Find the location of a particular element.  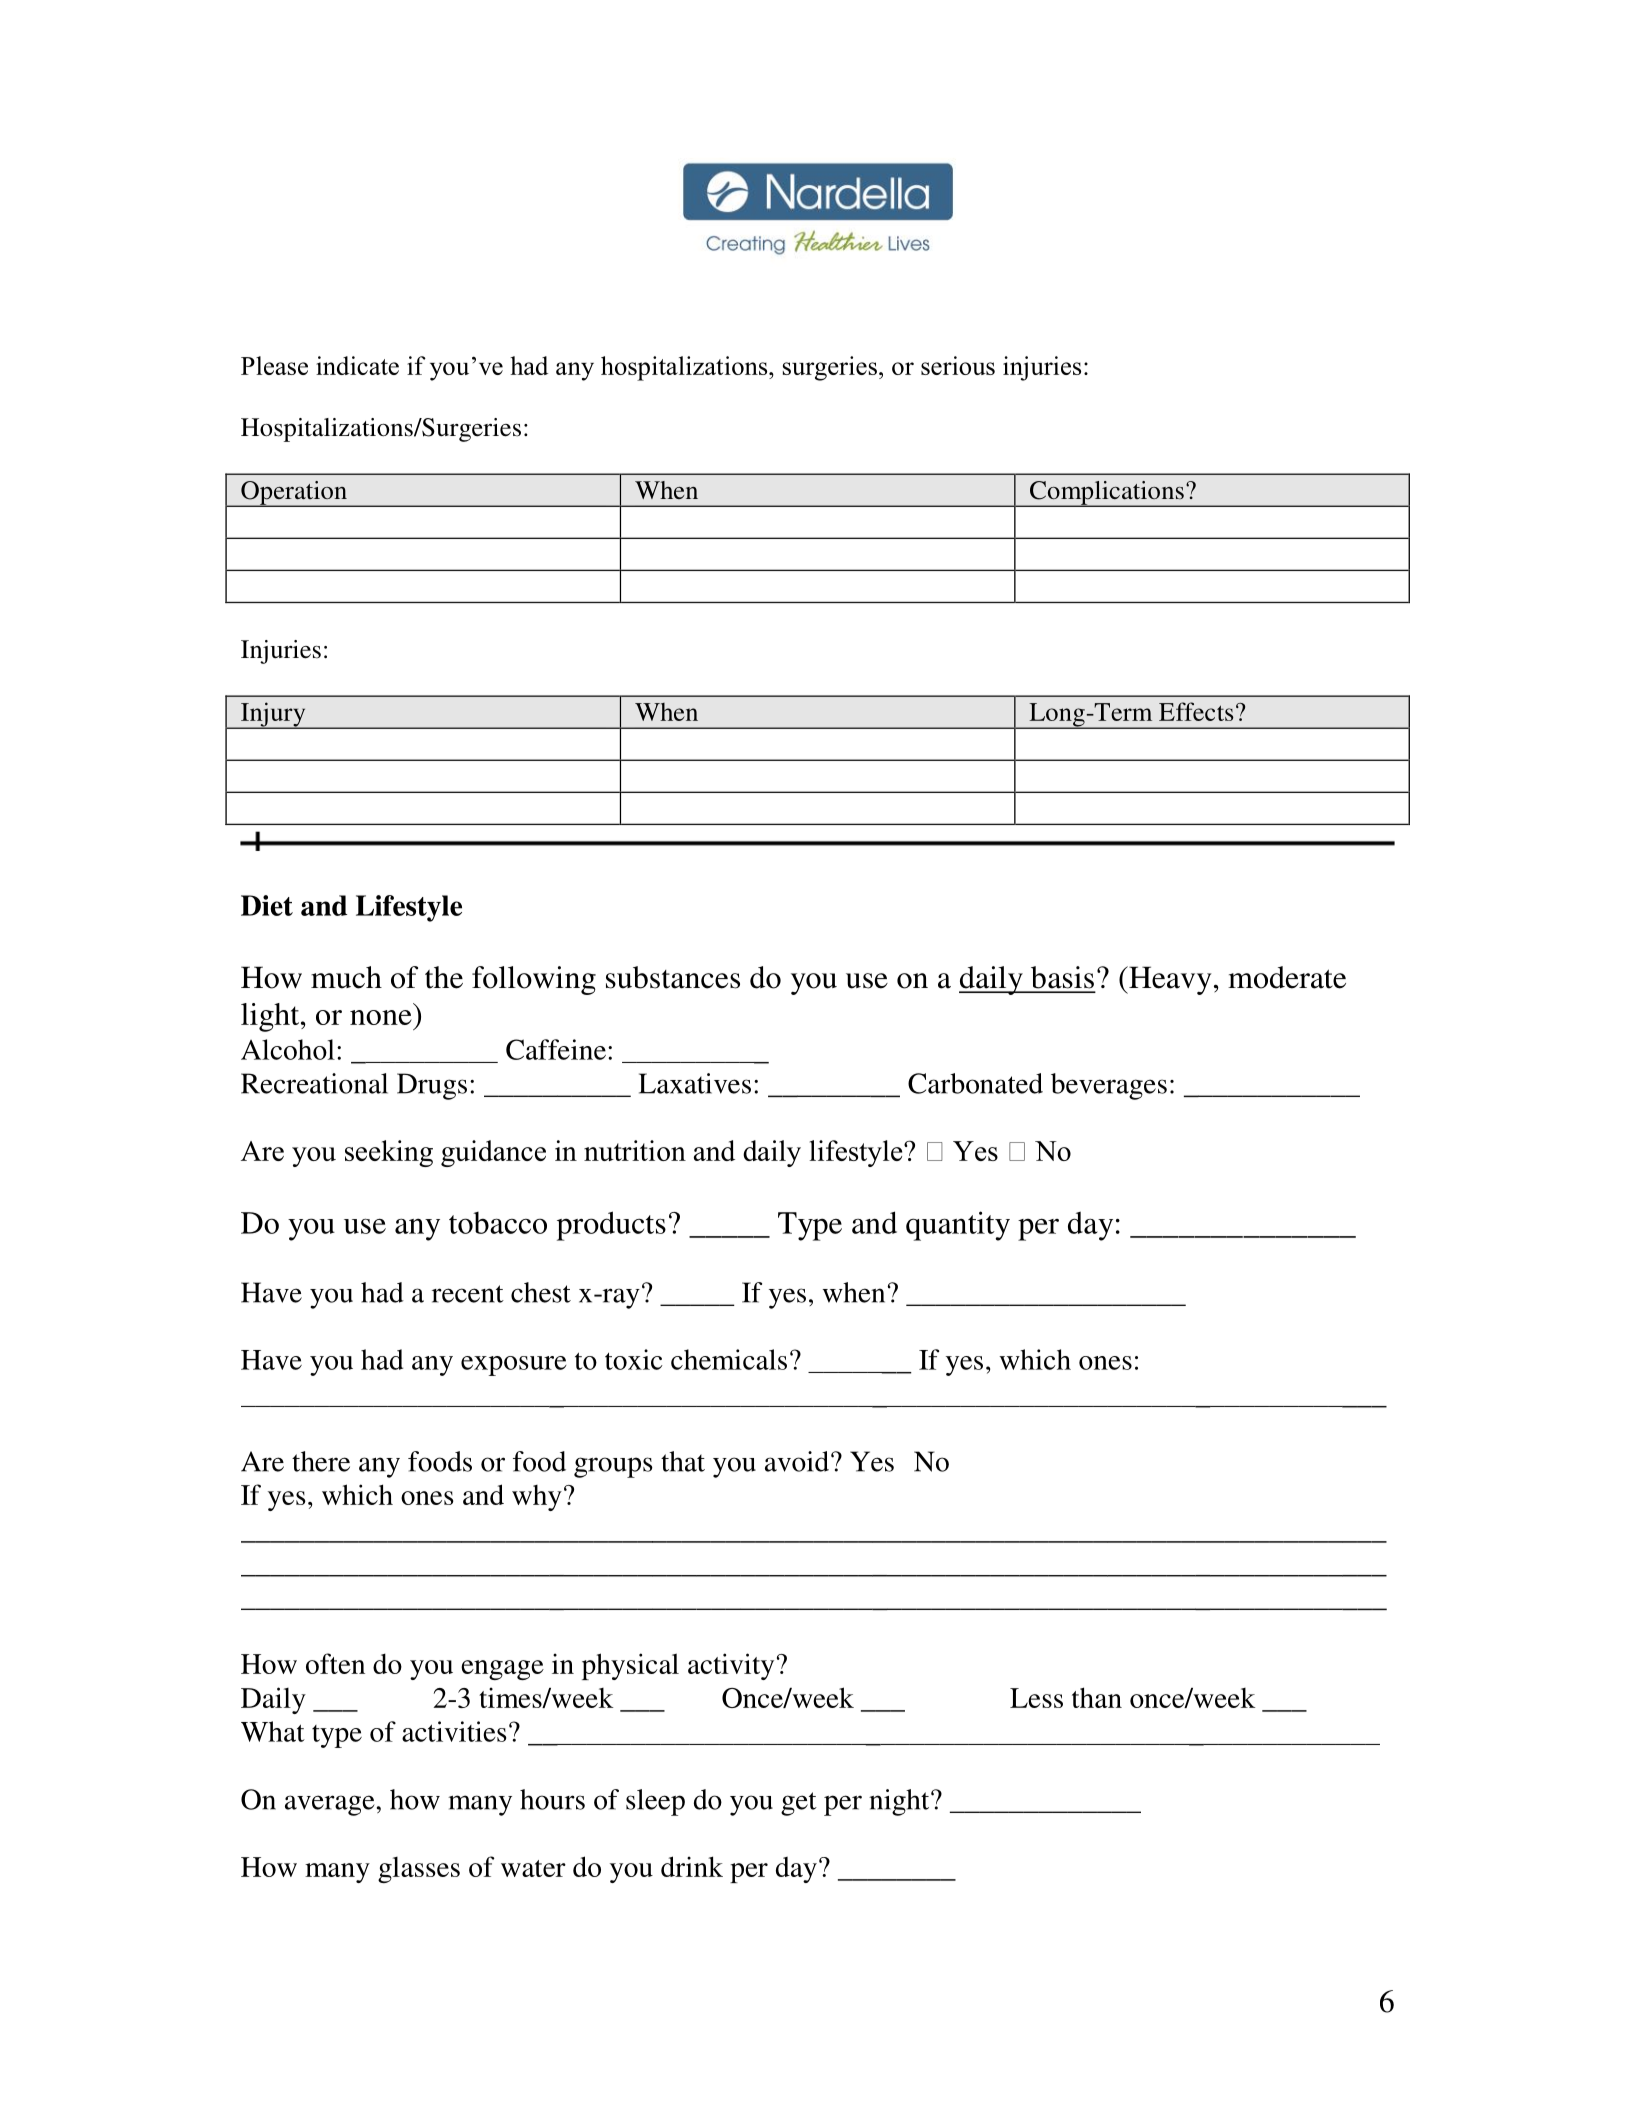

Complications is located at coordinates (1107, 494).
